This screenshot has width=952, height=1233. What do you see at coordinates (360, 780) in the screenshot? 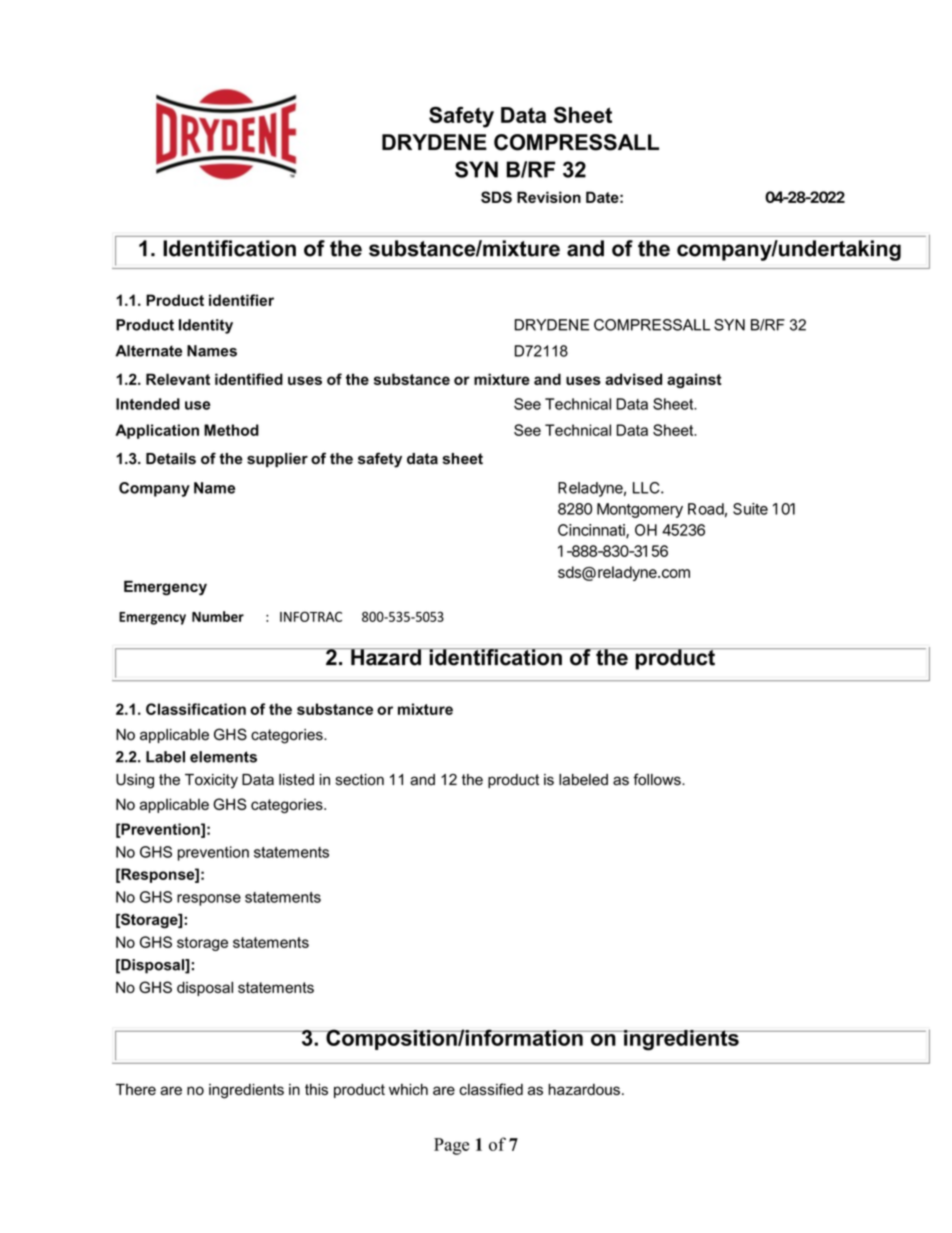
I see `section` at bounding box center [360, 780].
